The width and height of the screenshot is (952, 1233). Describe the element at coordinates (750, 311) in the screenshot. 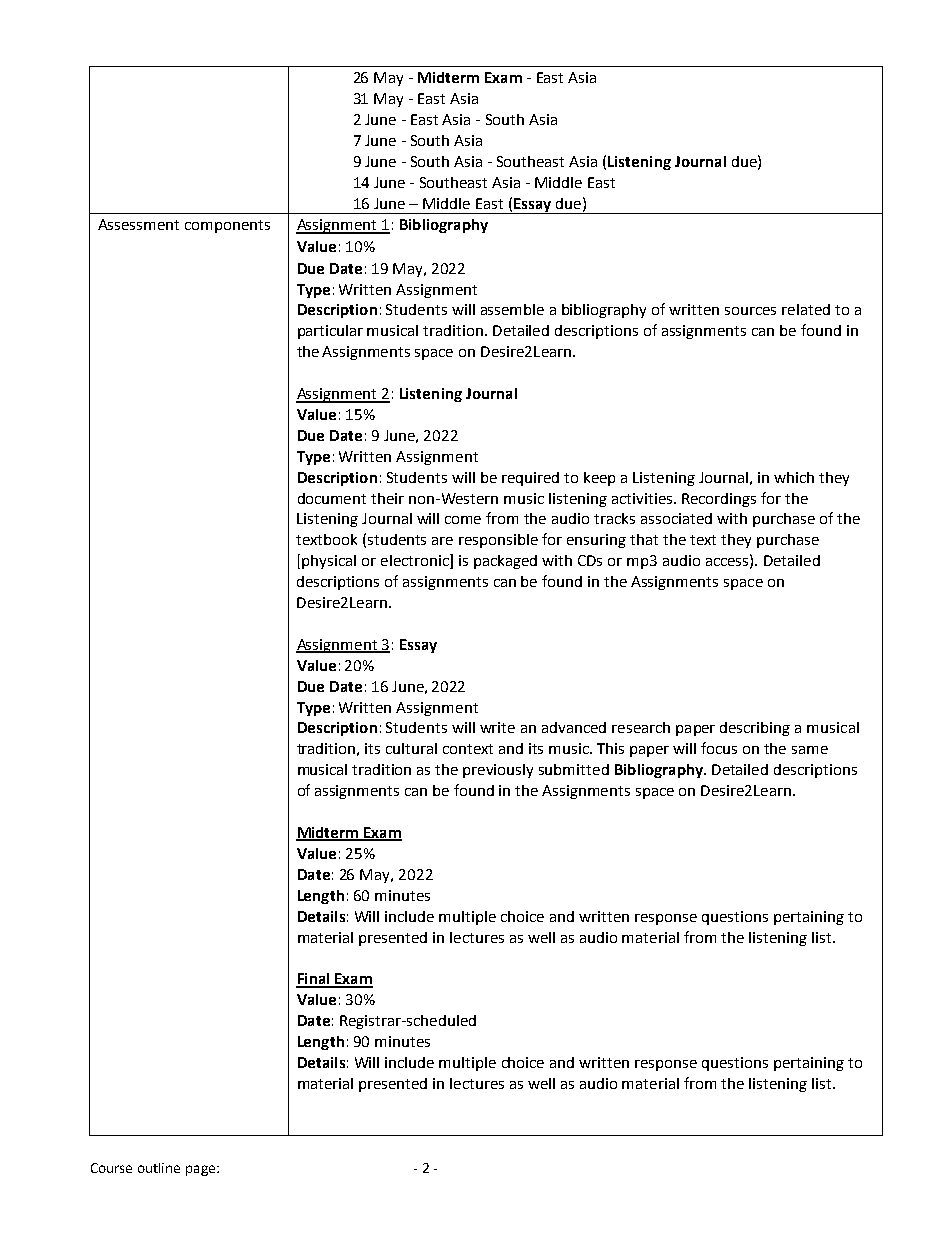

I see `sources` at that location.
